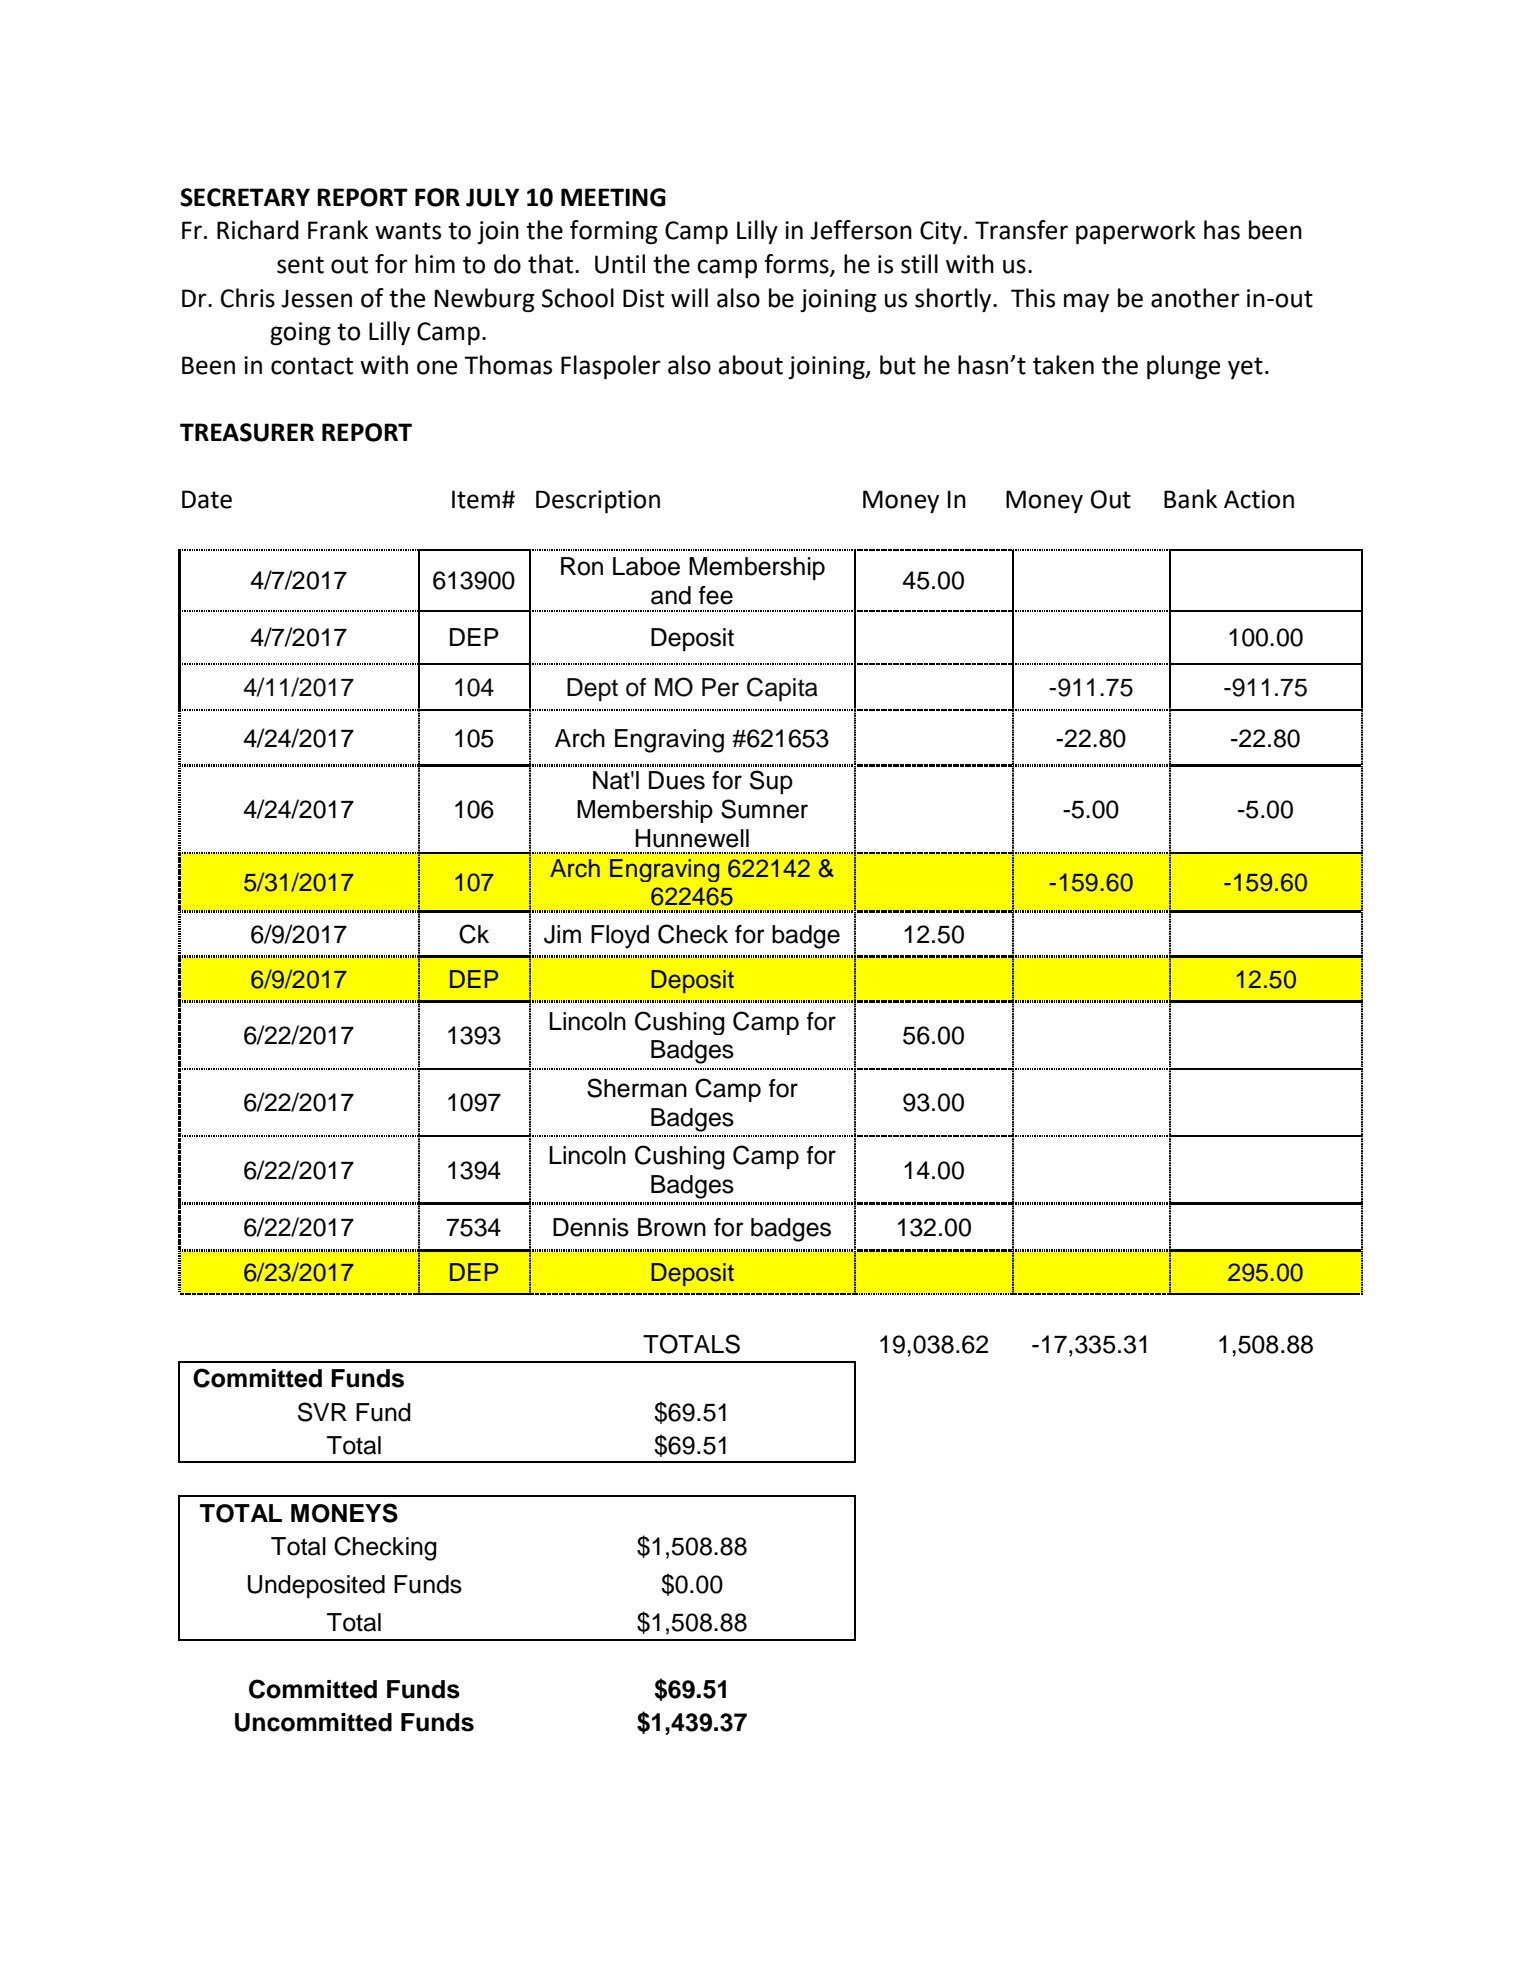 Image resolution: width=1530 pixels, height=1980 pixels. Describe the element at coordinates (1136, 232) in the screenshot. I see `paperwork` at that location.
